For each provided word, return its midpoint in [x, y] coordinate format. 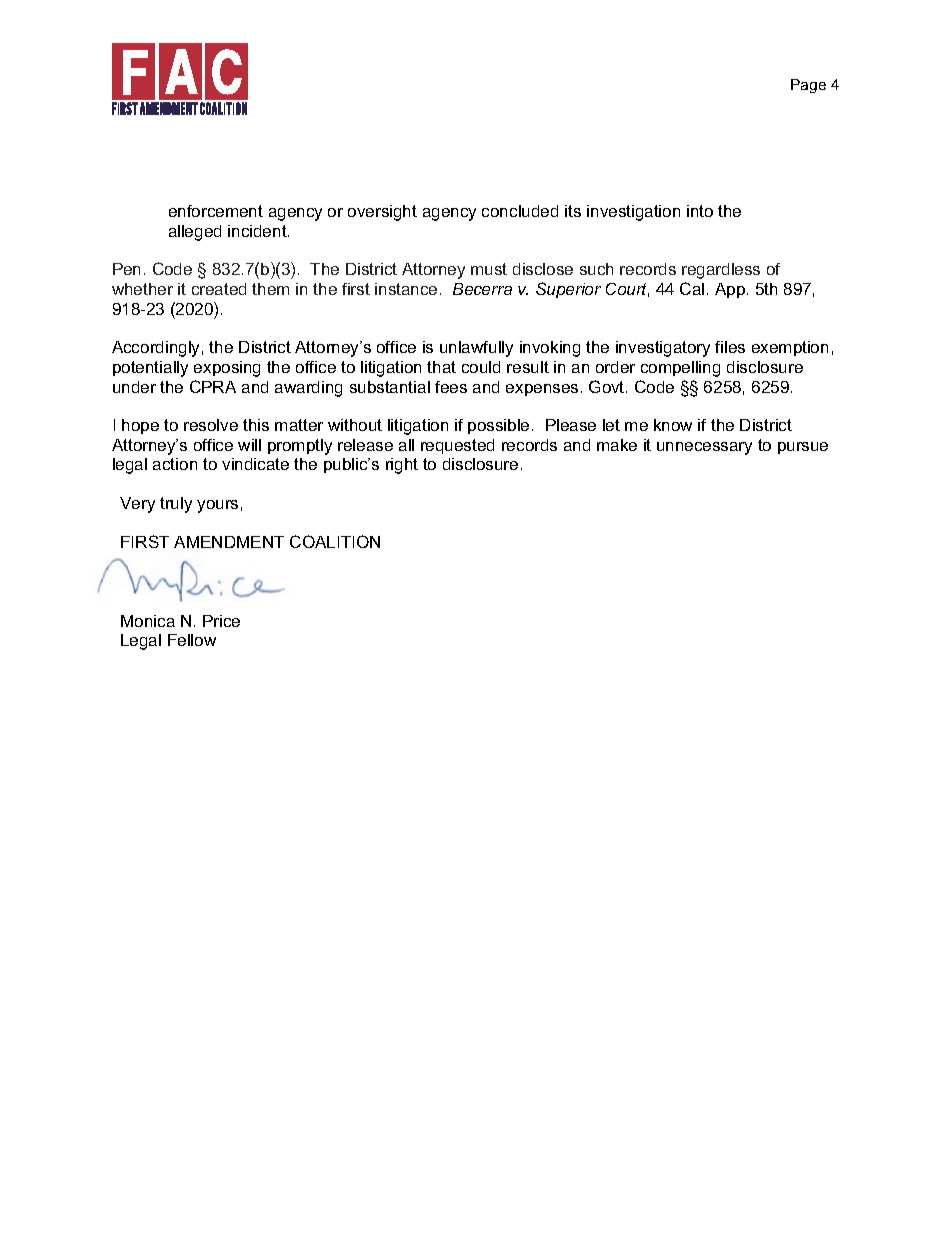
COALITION [335, 541]
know [673, 425]
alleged [195, 233]
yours [217, 506]
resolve [211, 425]
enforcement [216, 211]
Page [808, 86]
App [730, 290]
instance [406, 289]
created [219, 289]
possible [498, 426]
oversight [382, 213]
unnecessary [704, 448]
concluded [520, 211]
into [700, 211]
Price [221, 621]
